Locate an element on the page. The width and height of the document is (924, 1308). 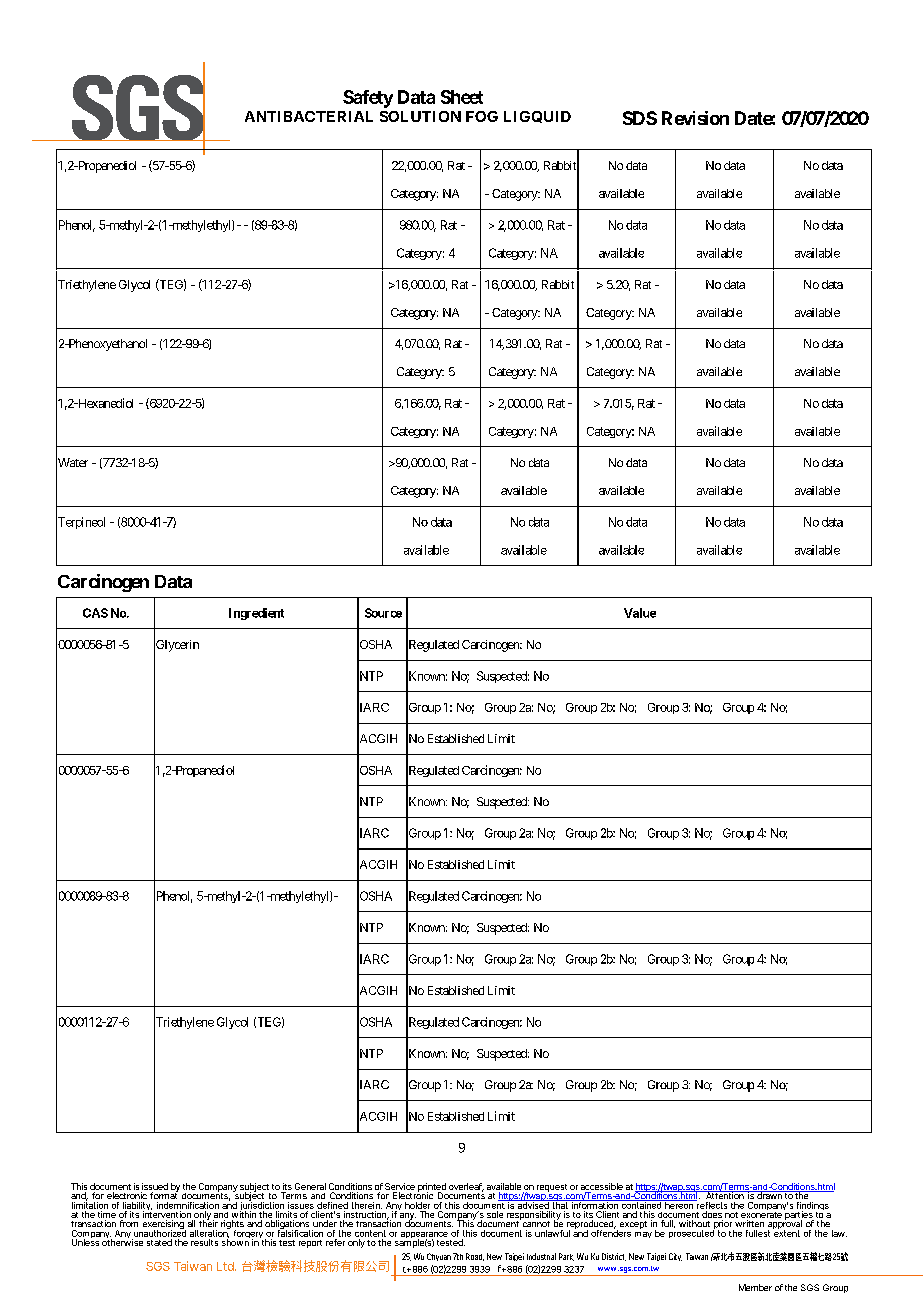
ANTIBACTERIAL is located at coordinates (309, 116).
